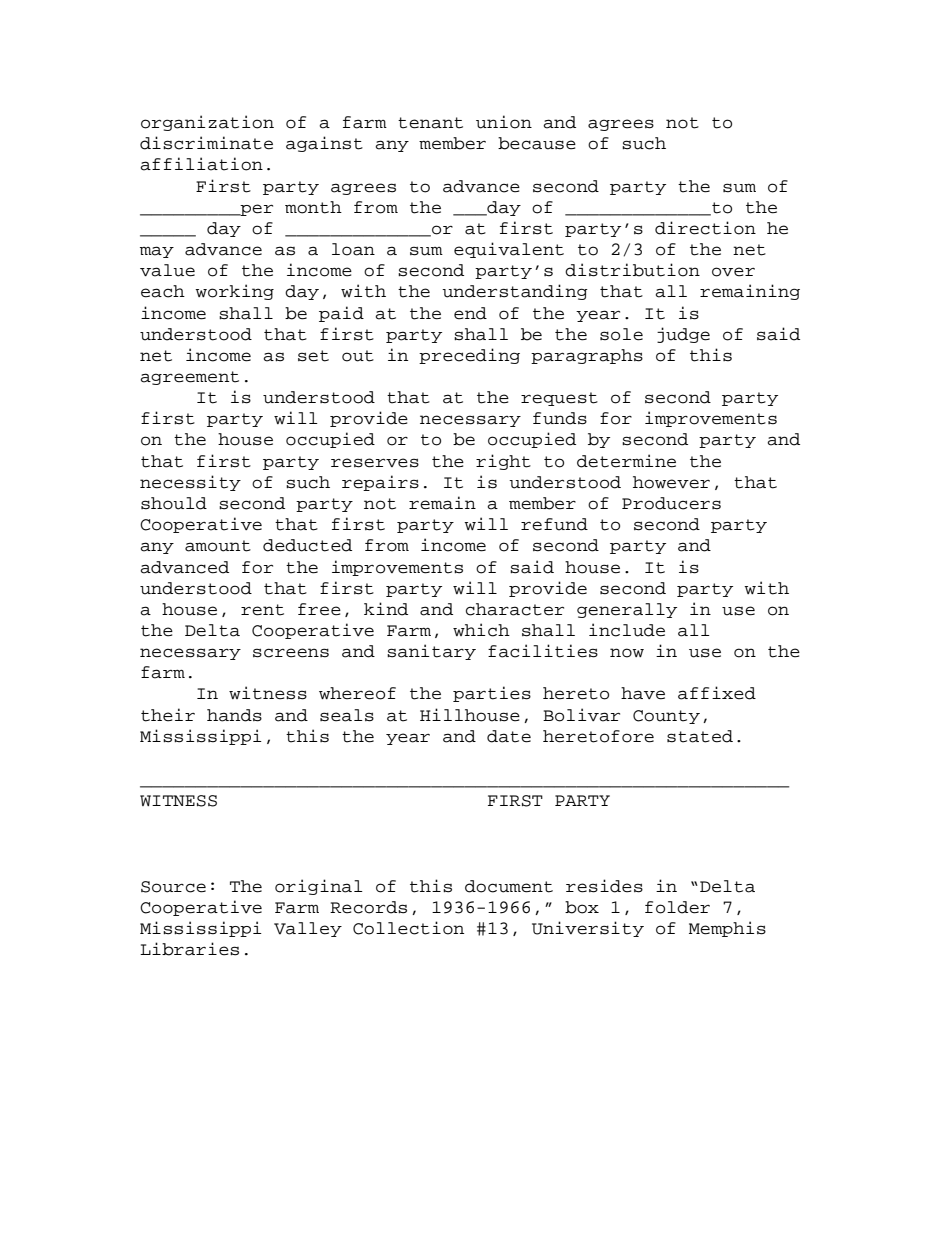 This page has width=952, height=1233. What do you see at coordinates (408, 928) in the page?
I see `Collection` at bounding box center [408, 928].
